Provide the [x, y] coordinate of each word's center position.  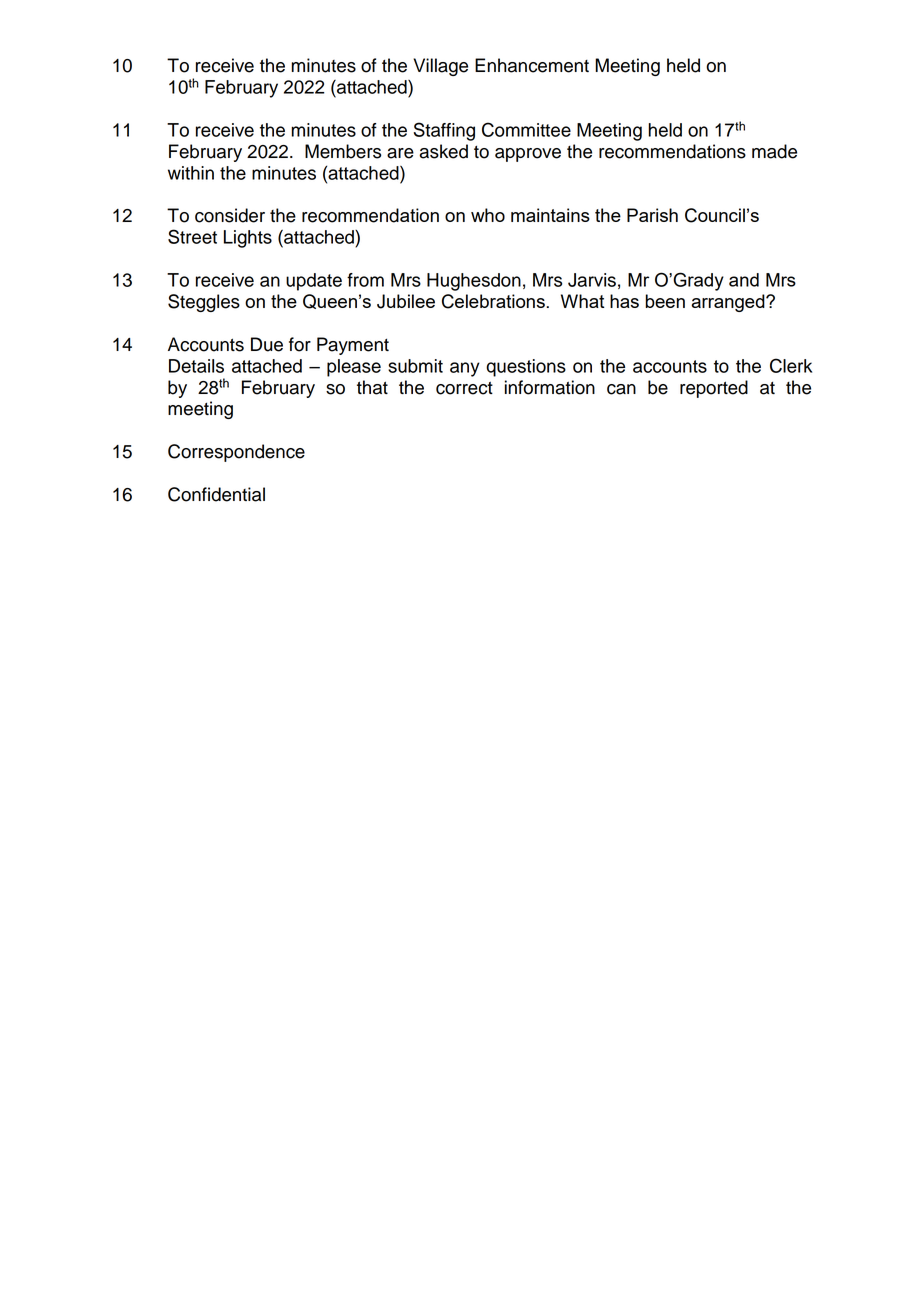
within [191, 173]
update [314, 282]
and [744, 280]
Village [440, 67]
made [774, 151]
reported [714, 389]
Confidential [216, 494]
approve [528, 155]
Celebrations [493, 301]
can [621, 389]
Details [196, 366]
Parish [652, 215]
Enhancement [532, 65]
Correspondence [236, 453]
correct [464, 388]
